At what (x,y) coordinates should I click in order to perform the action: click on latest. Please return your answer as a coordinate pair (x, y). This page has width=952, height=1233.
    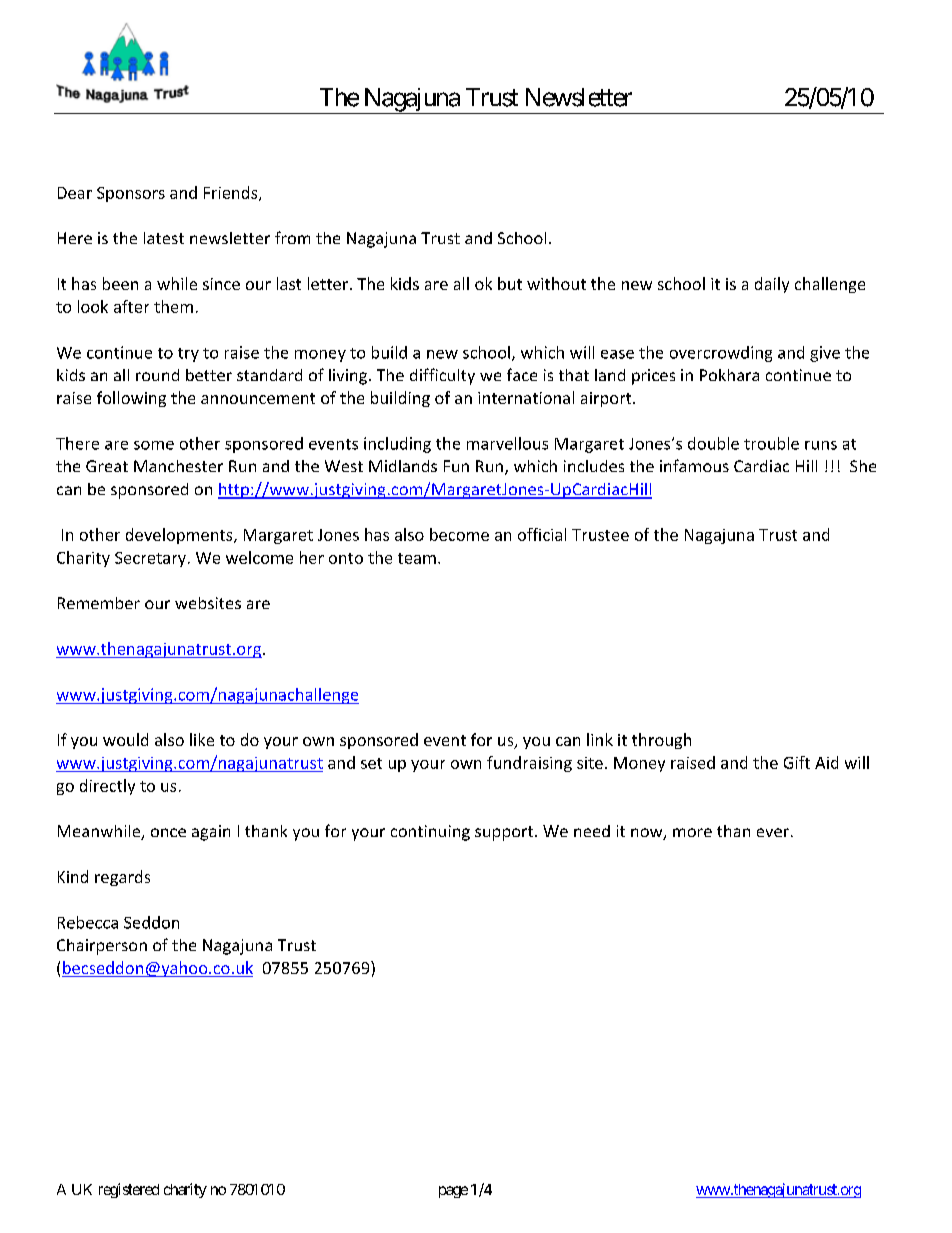
    Looking at the image, I should click on (164, 238).
